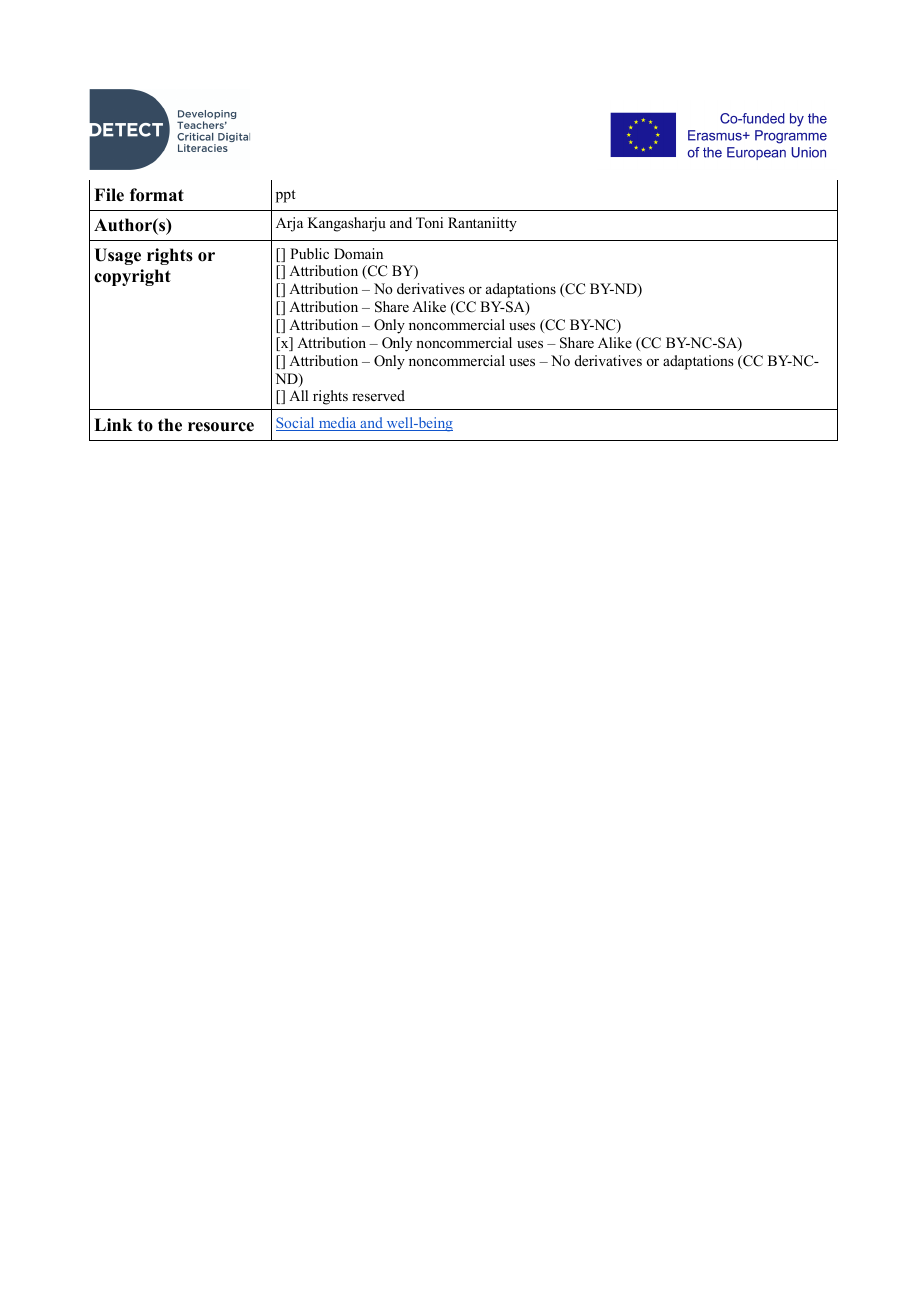  Describe the element at coordinates (429, 222) in the screenshot. I see `Toni` at that location.
